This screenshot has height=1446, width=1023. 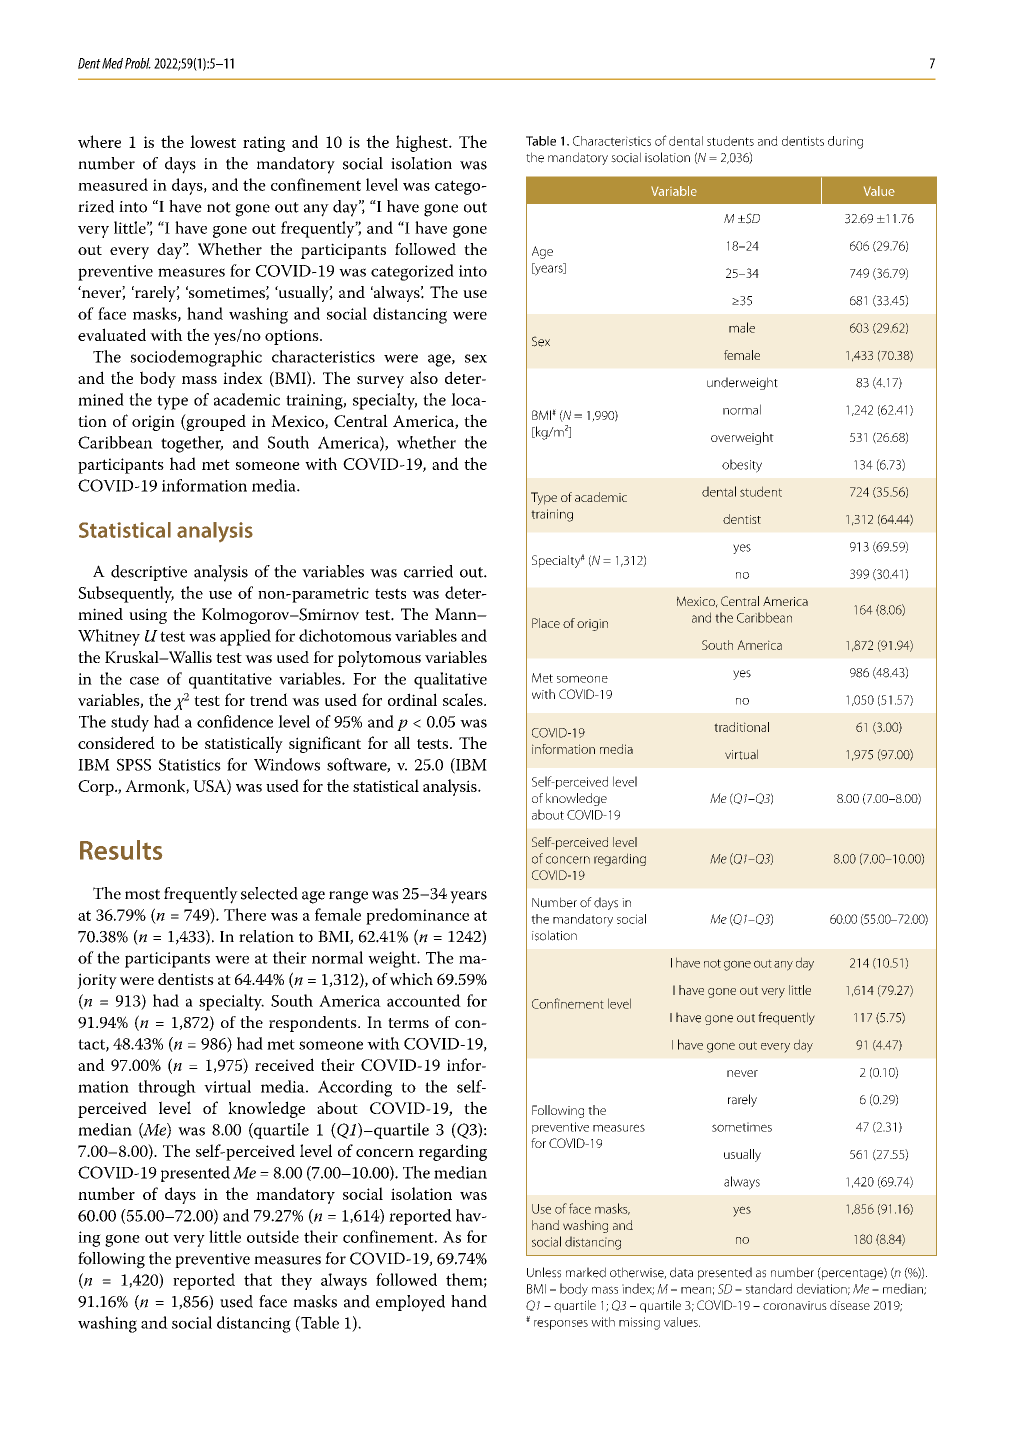 I want to click on case, so click(x=144, y=680).
